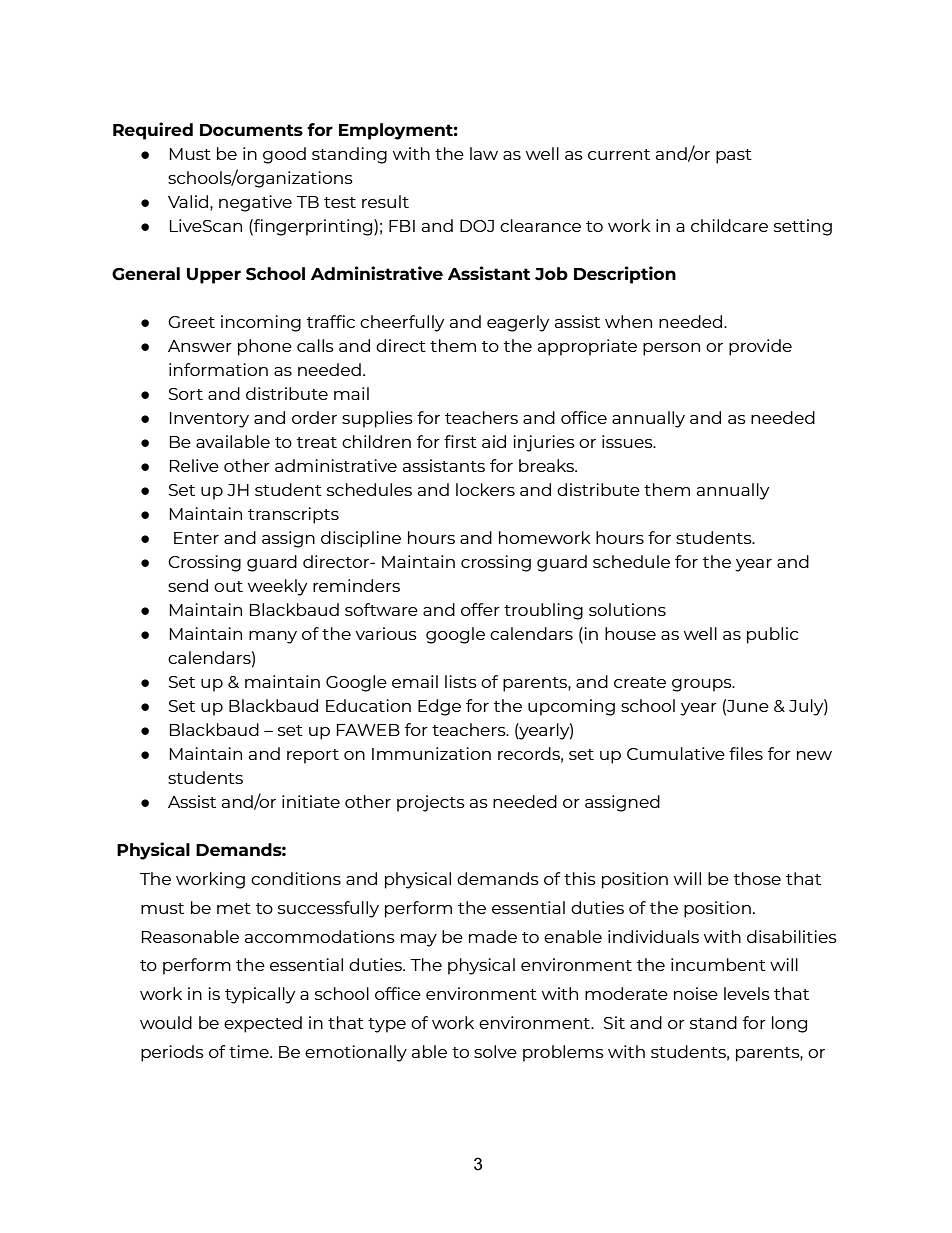 Image resolution: width=952 pixels, height=1233 pixels. What do you see at coordinates (263, 1024) in the screenshot?
I see `expected` at bounding box center [263, 1024].
